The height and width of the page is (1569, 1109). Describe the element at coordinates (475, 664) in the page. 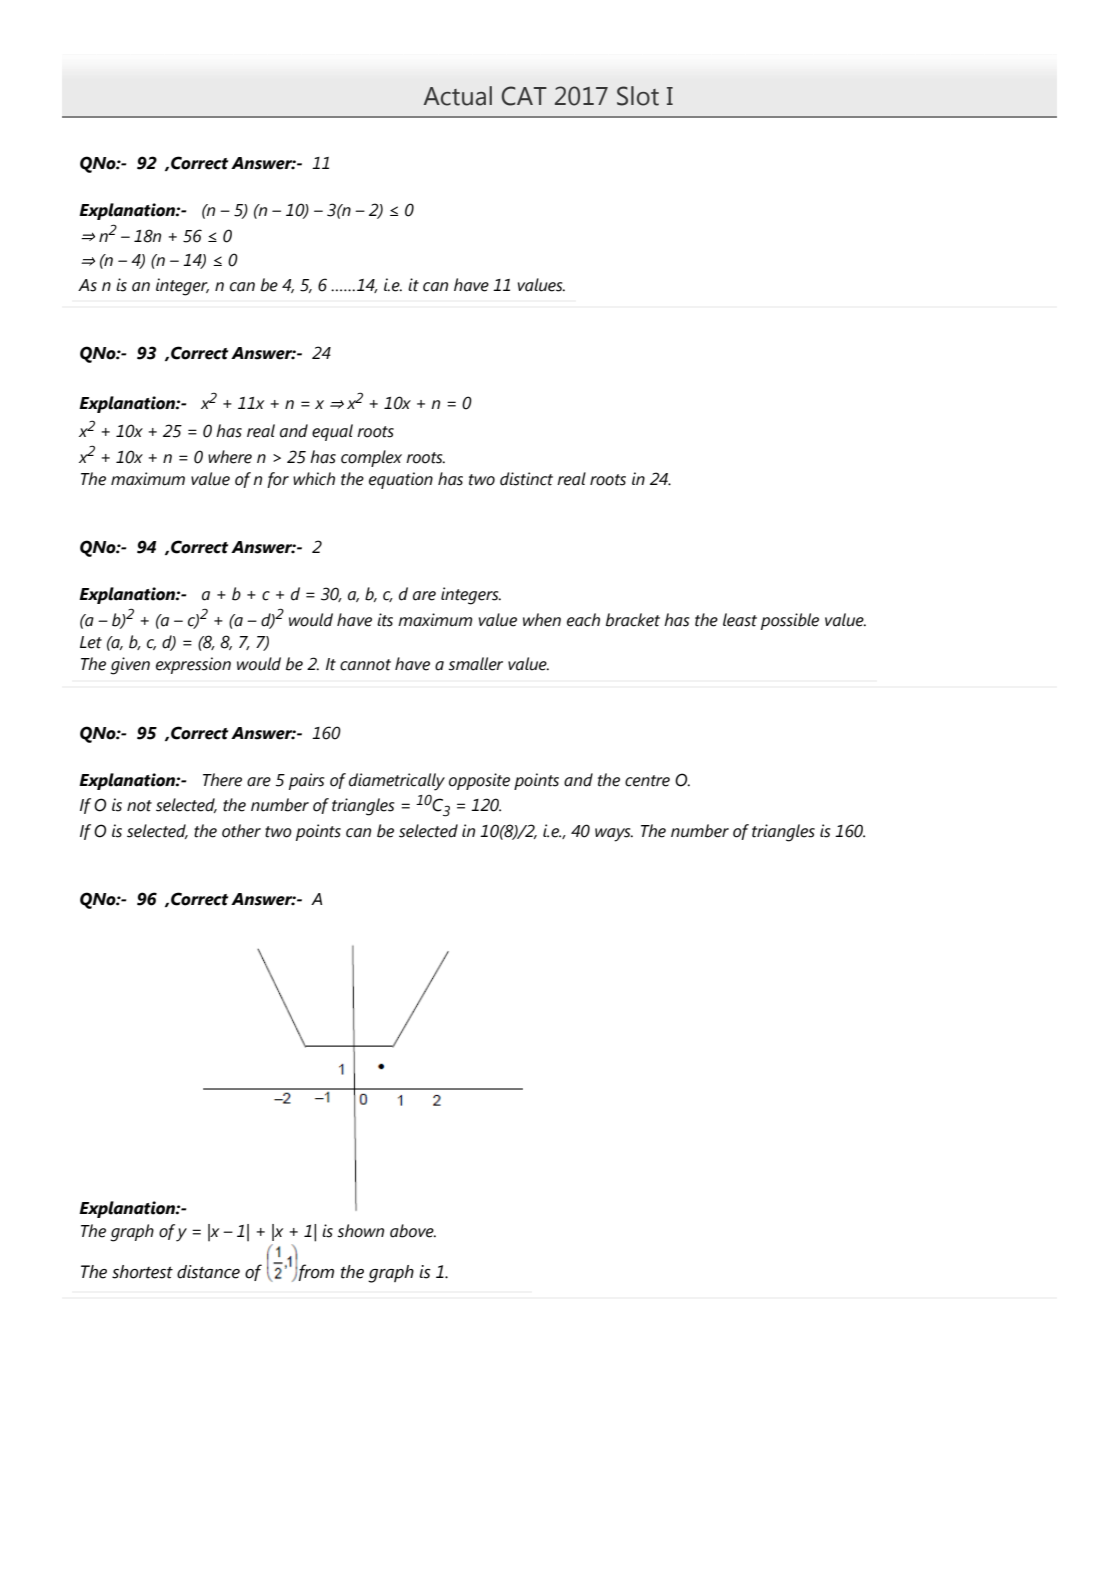

I see `smaller` at that location.
